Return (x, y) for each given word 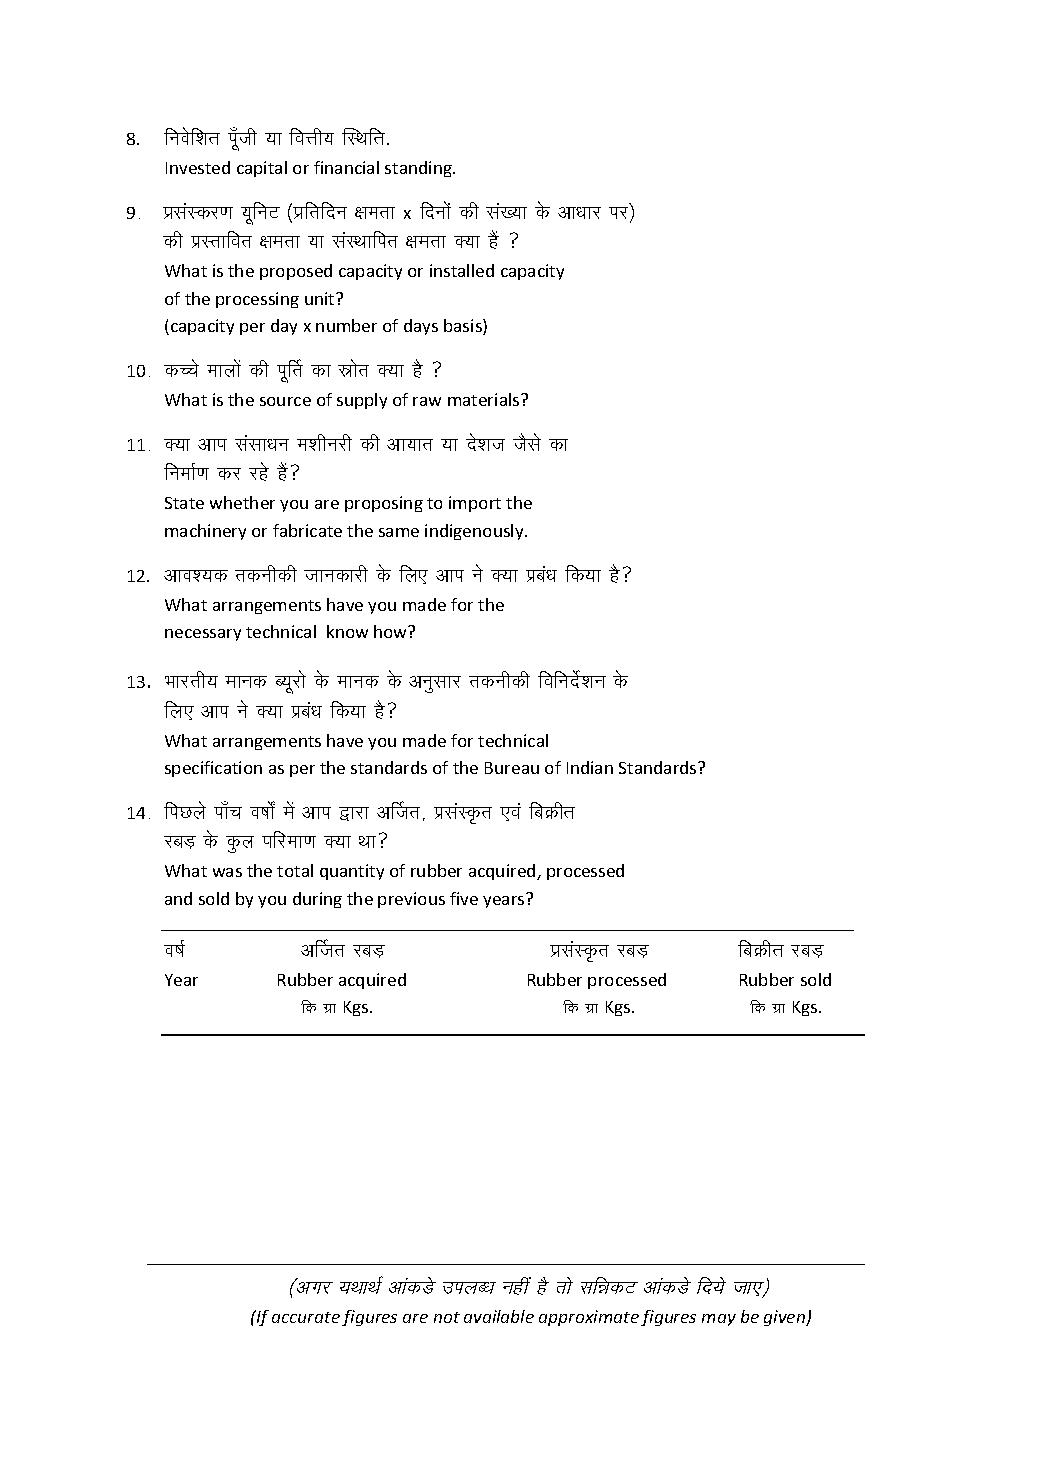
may (719, 1320)
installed (462, 270)
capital (262, 169)
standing (419, 169)
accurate (306, 1317)
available (499, 1316)
